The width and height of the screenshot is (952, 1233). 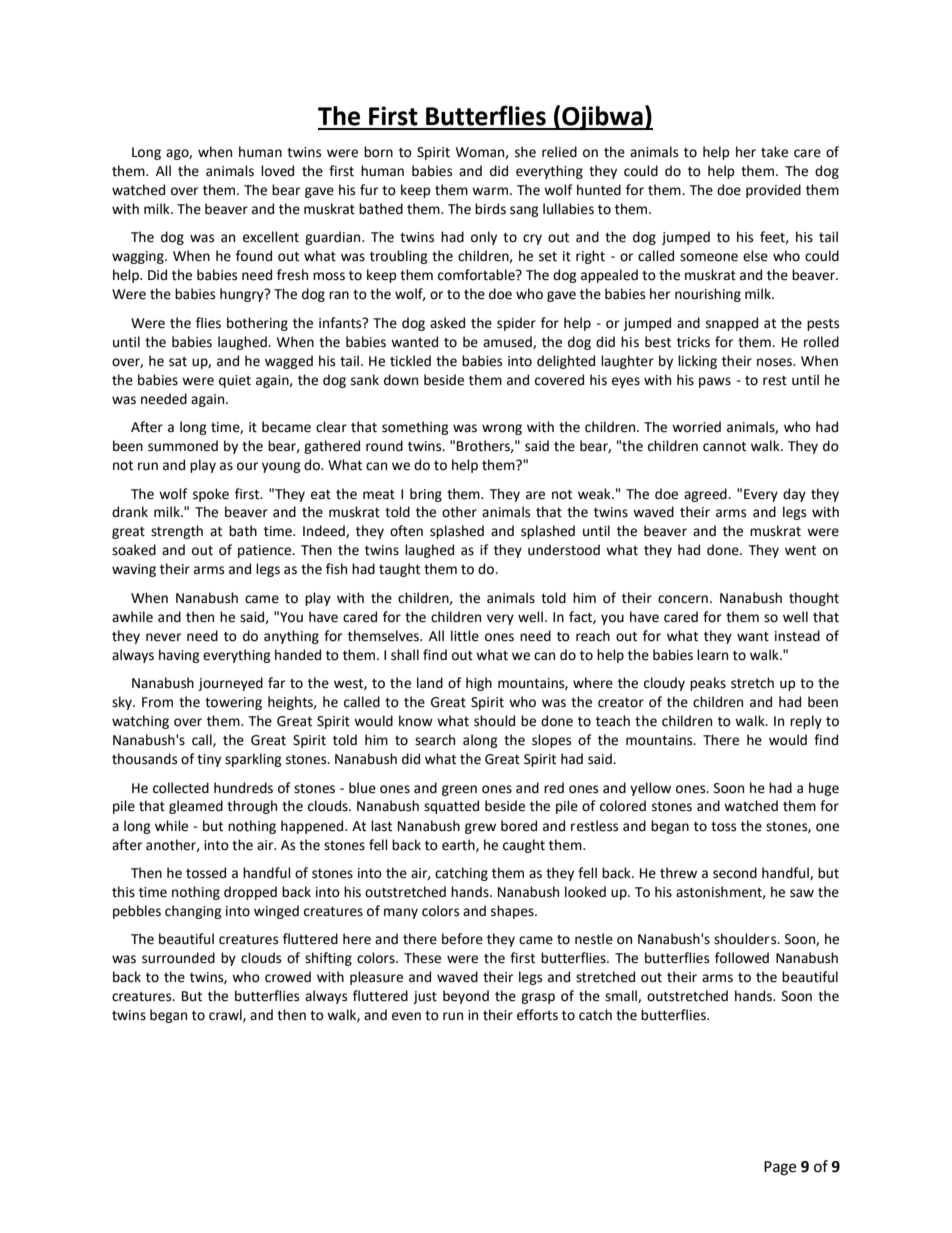 What do you see at coordinates (277, 171) in the screenshot?
I see `loved` at bounding box center [277, 171].
